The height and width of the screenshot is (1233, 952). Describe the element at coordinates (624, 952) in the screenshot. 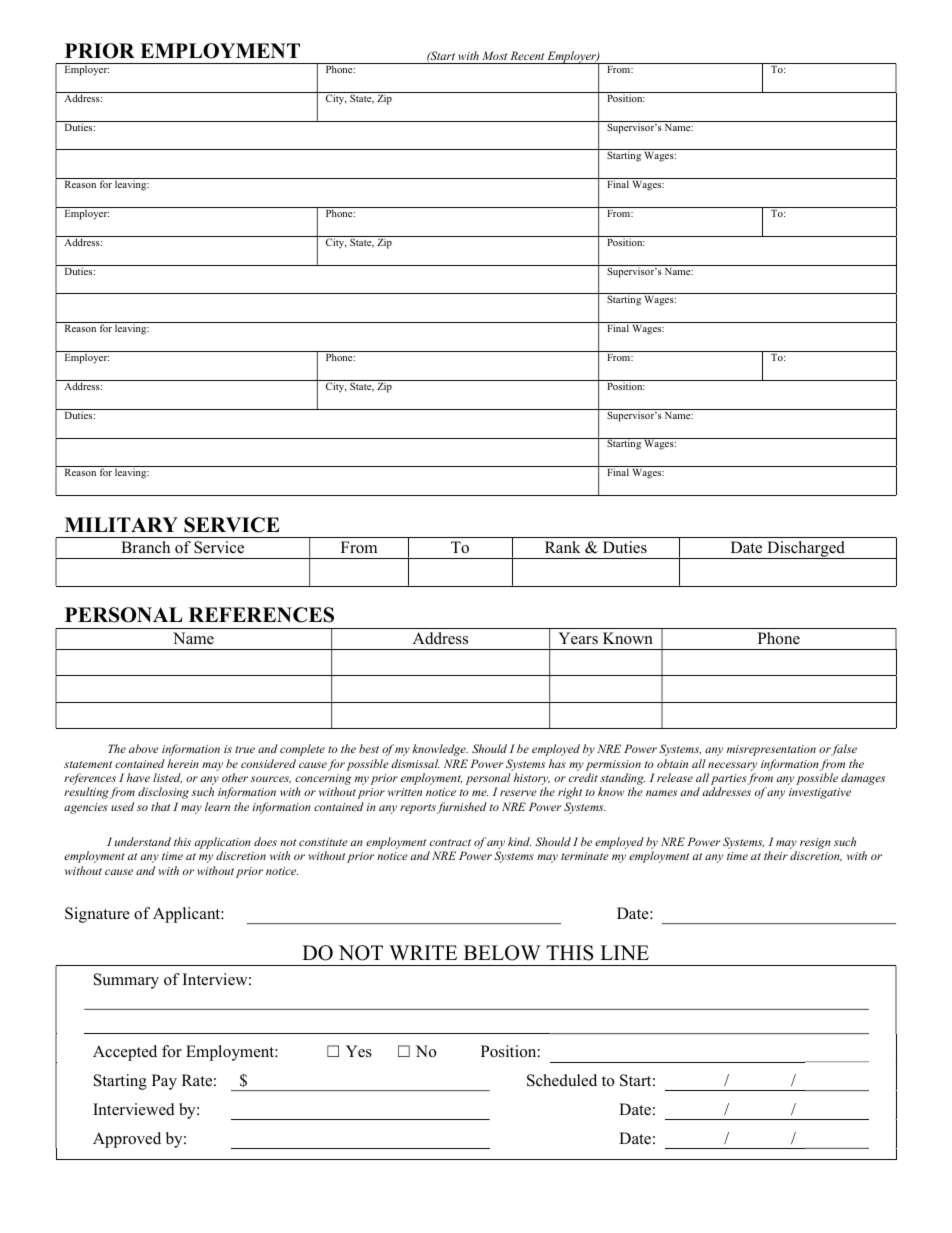

I see `LINE` at that location.
